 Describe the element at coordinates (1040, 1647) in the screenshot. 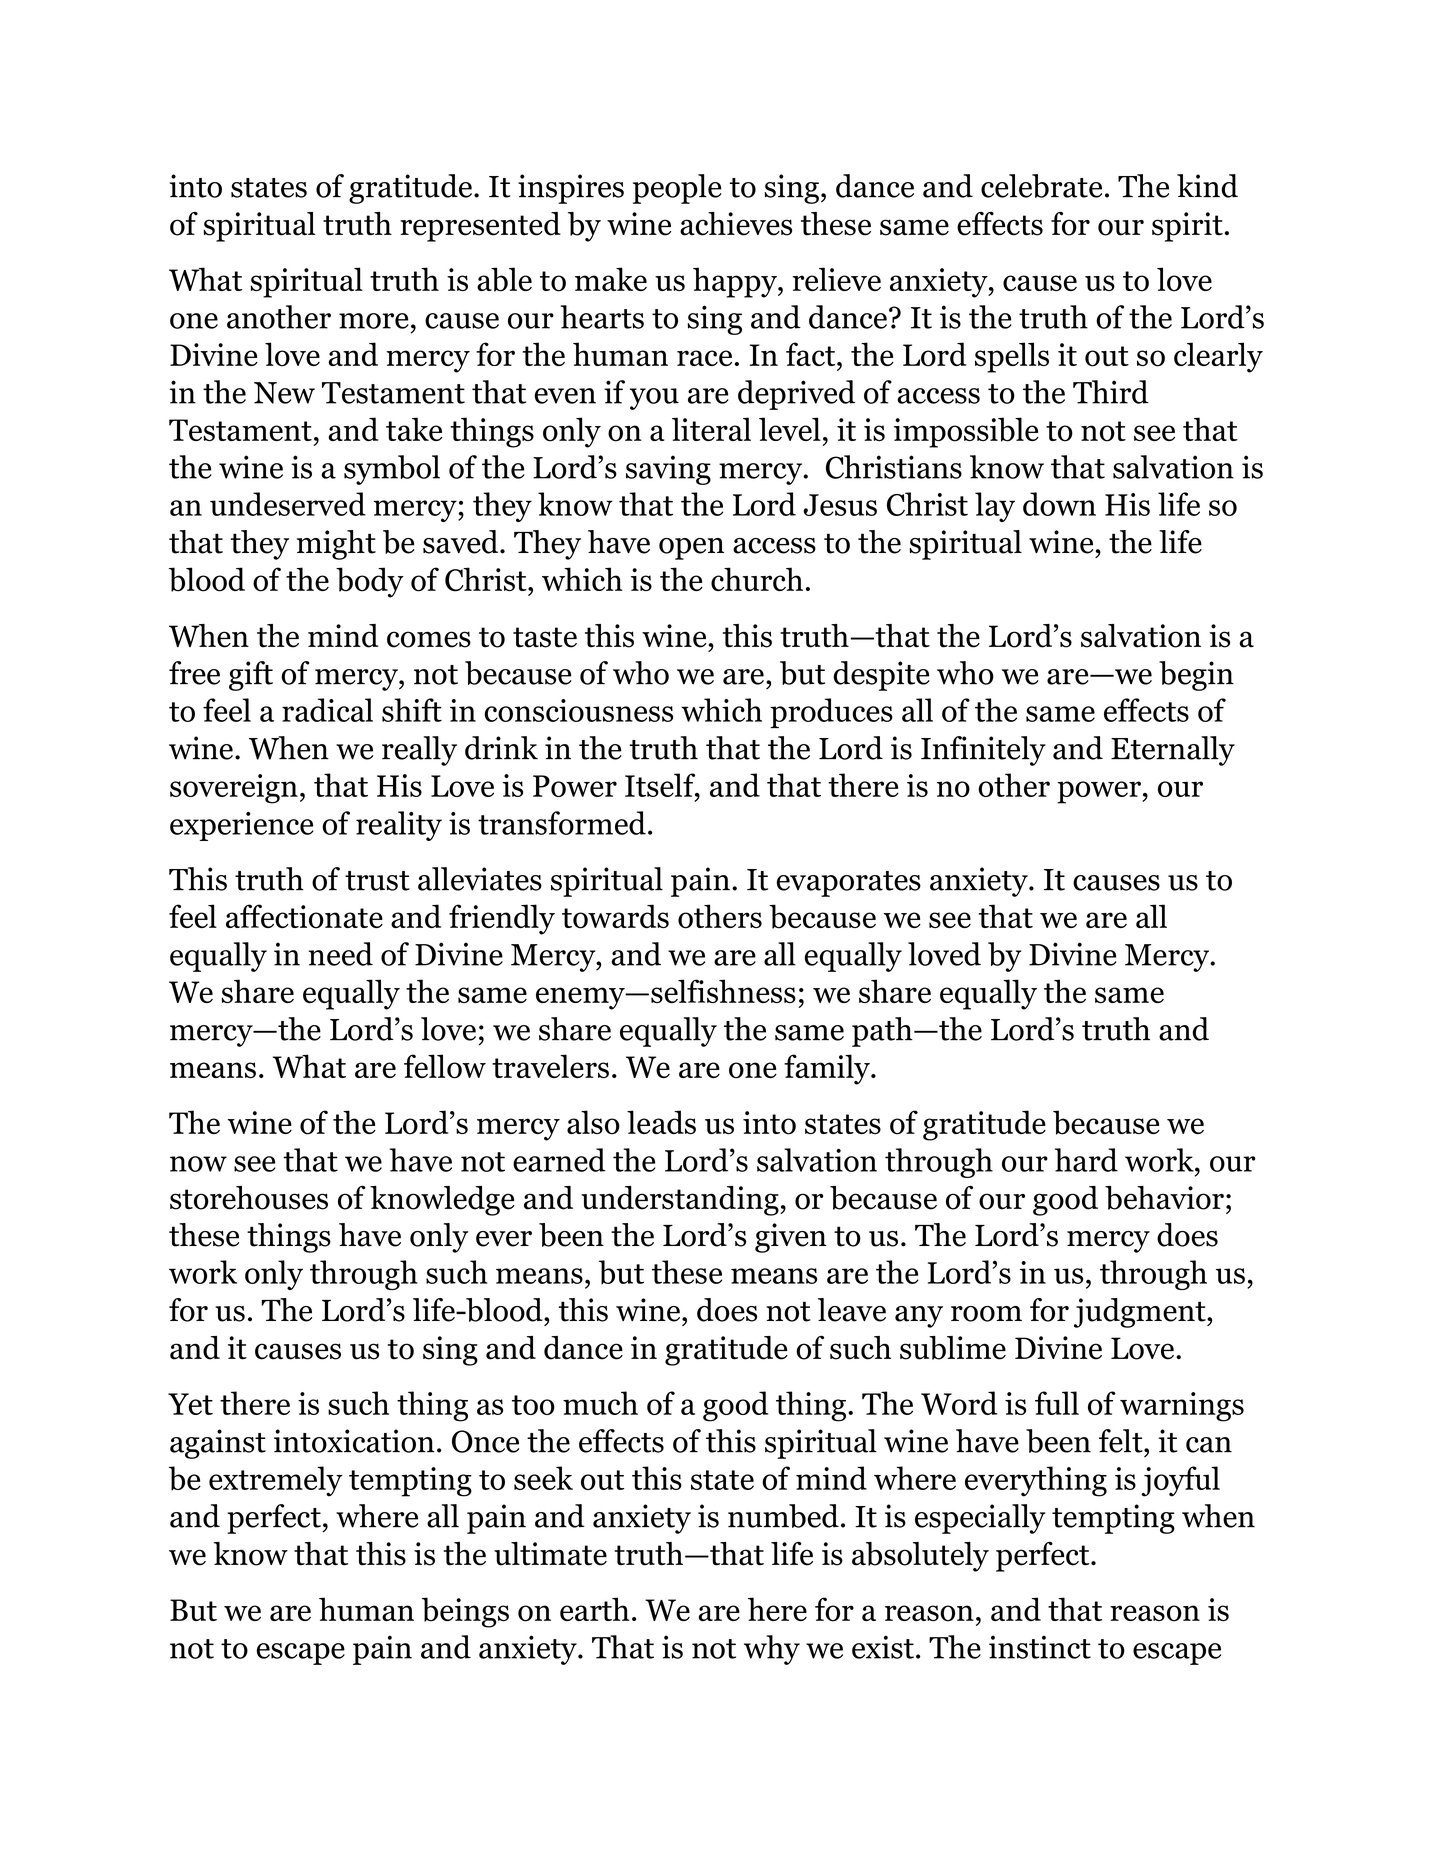

I see `instinct` at that location.
